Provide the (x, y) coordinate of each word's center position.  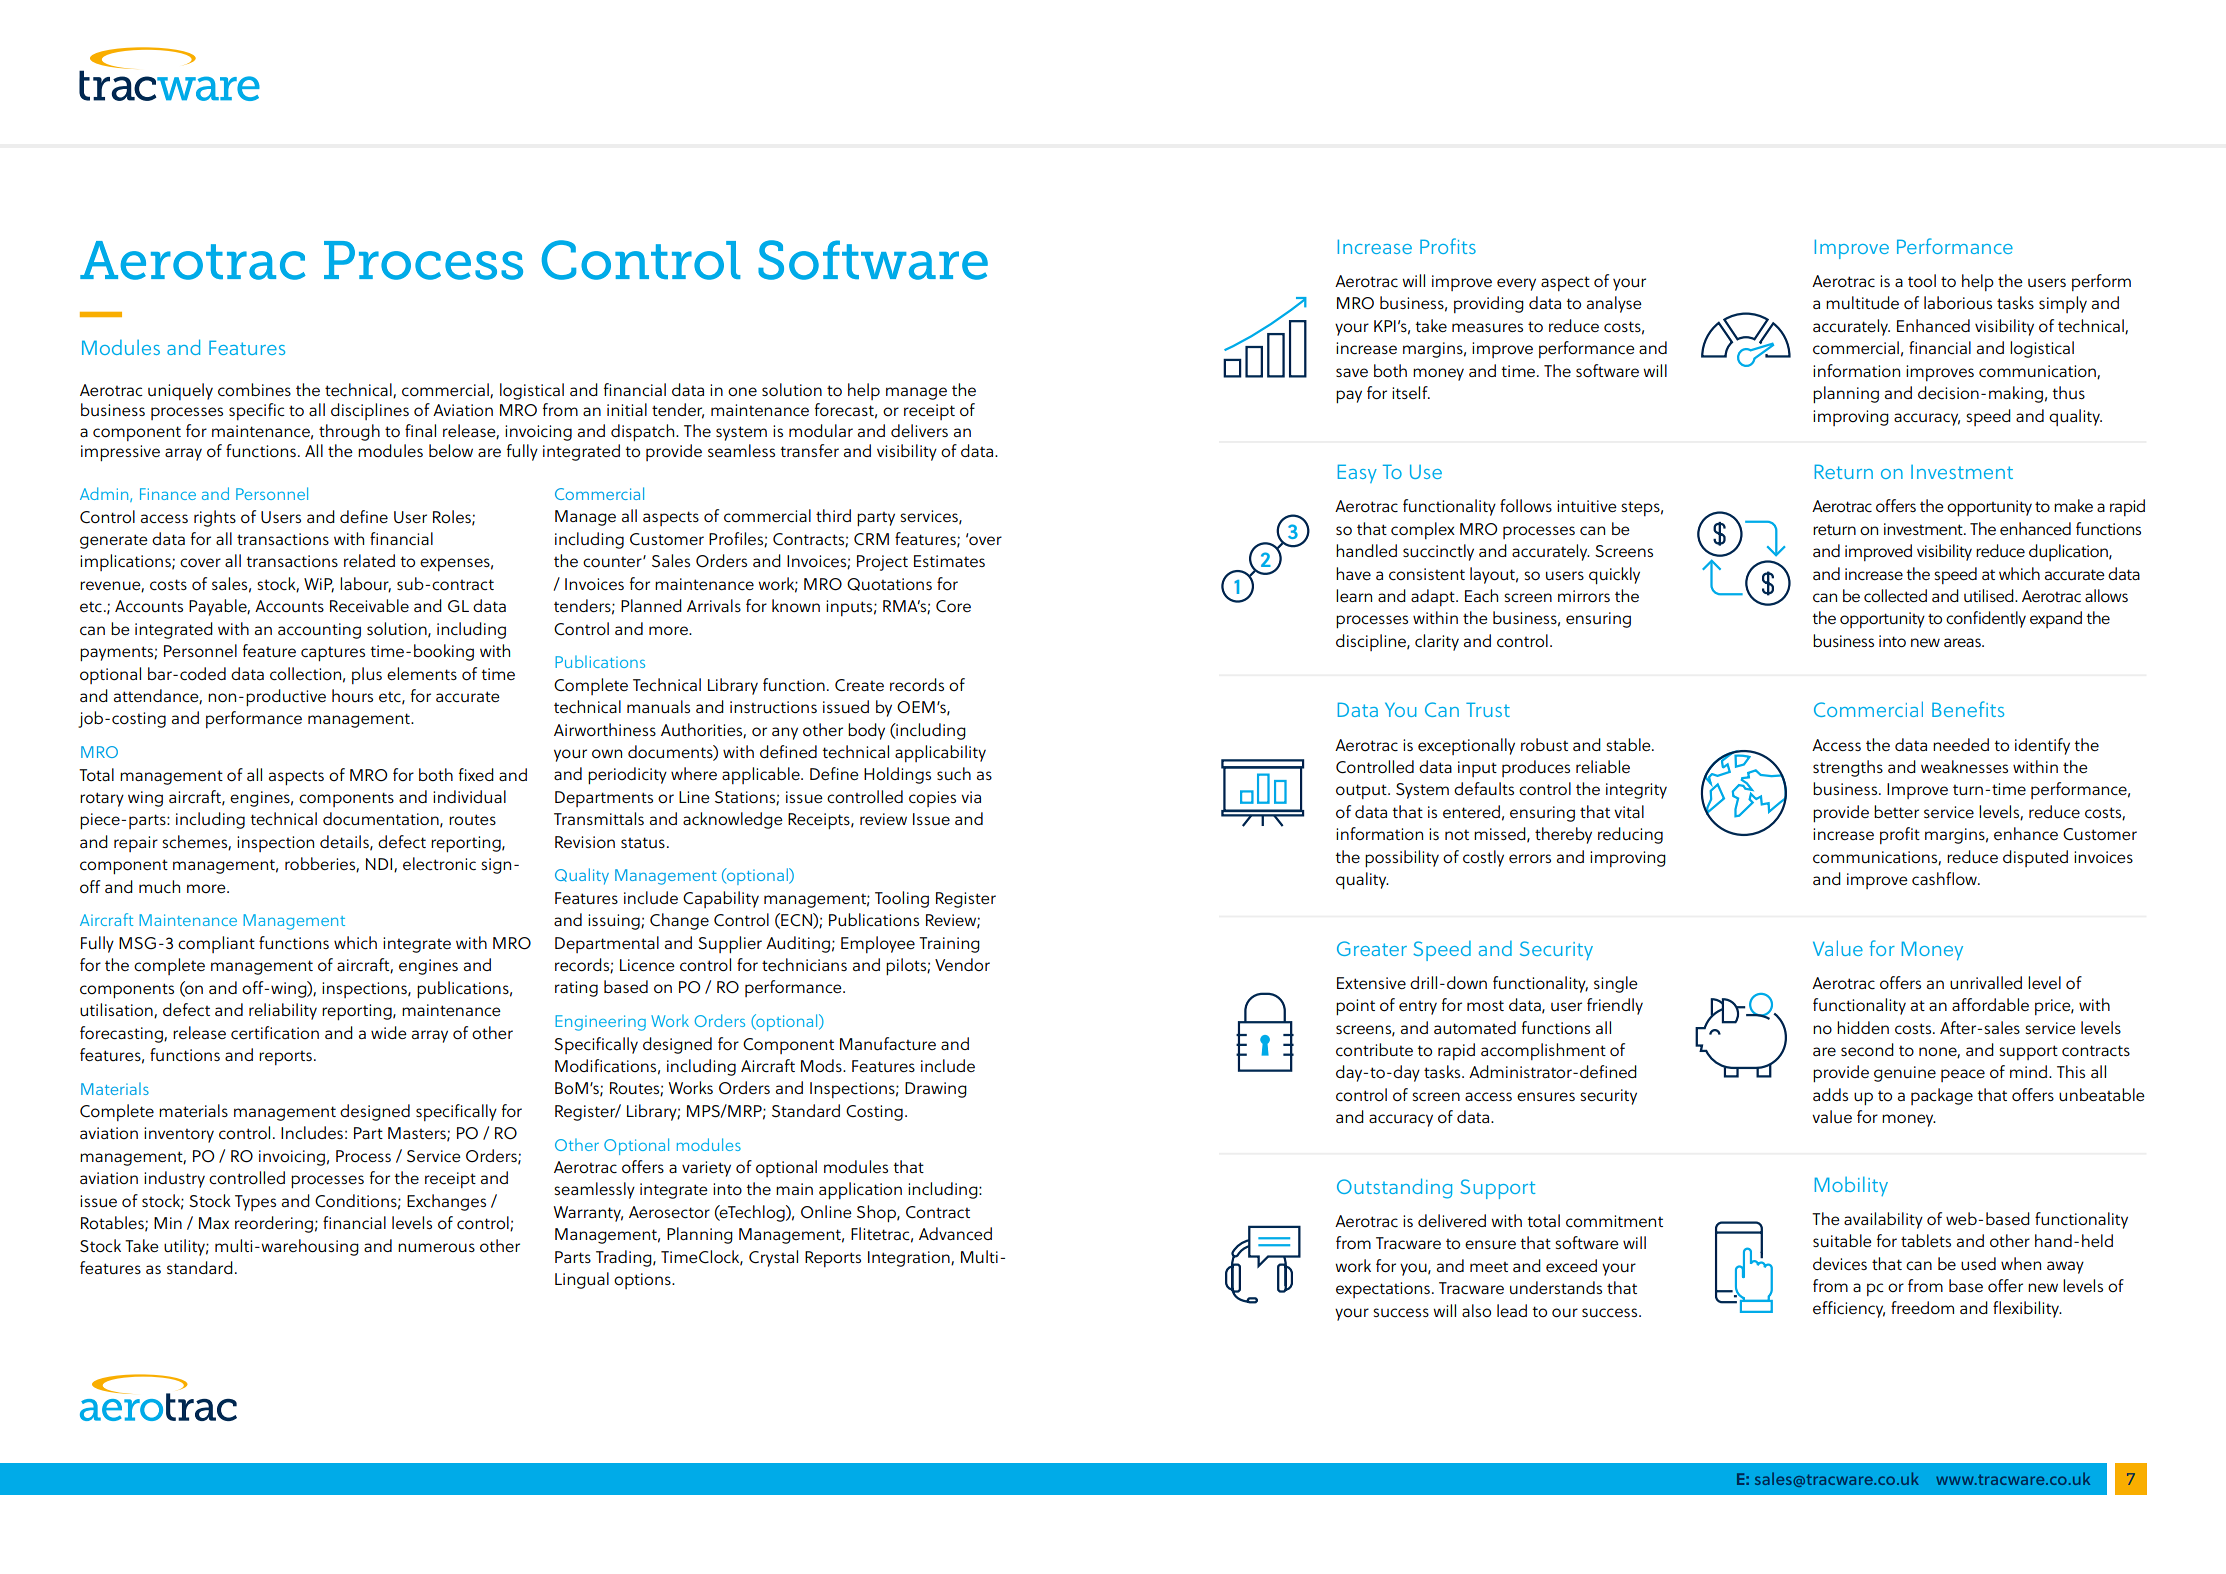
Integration (910, 1259)
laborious (1958, 303)
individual (469, 796)
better (1896, 811)
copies (932, 799)
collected (1895, 595)
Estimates (949, 561)
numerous (436, 1247)
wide (389, 1032)
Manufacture (888, 1044)
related (369, 560)
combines (254, 389)
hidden (1863, 1027)
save (1352, 372)
